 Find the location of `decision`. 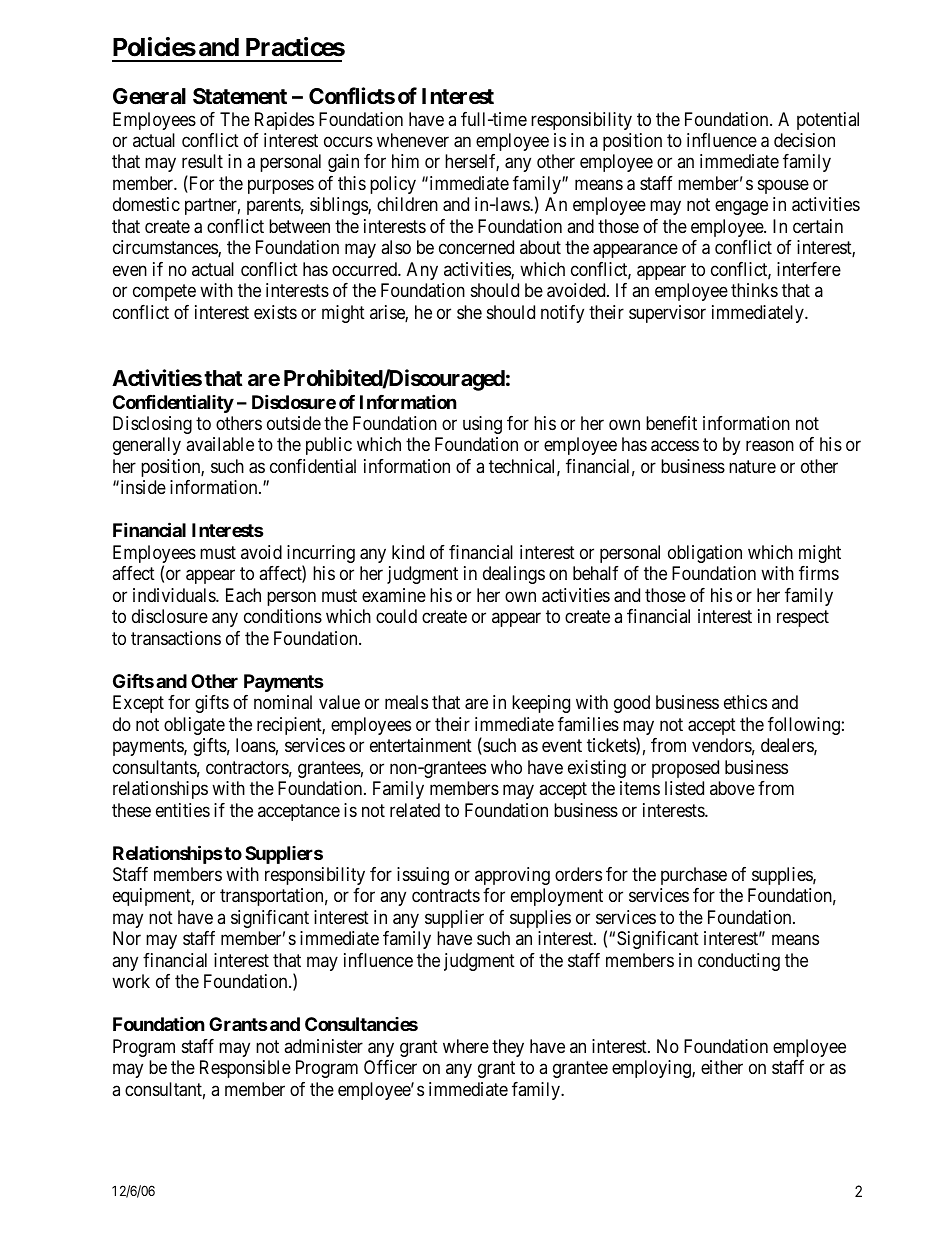

decision is located at coordinates (804, 140).
